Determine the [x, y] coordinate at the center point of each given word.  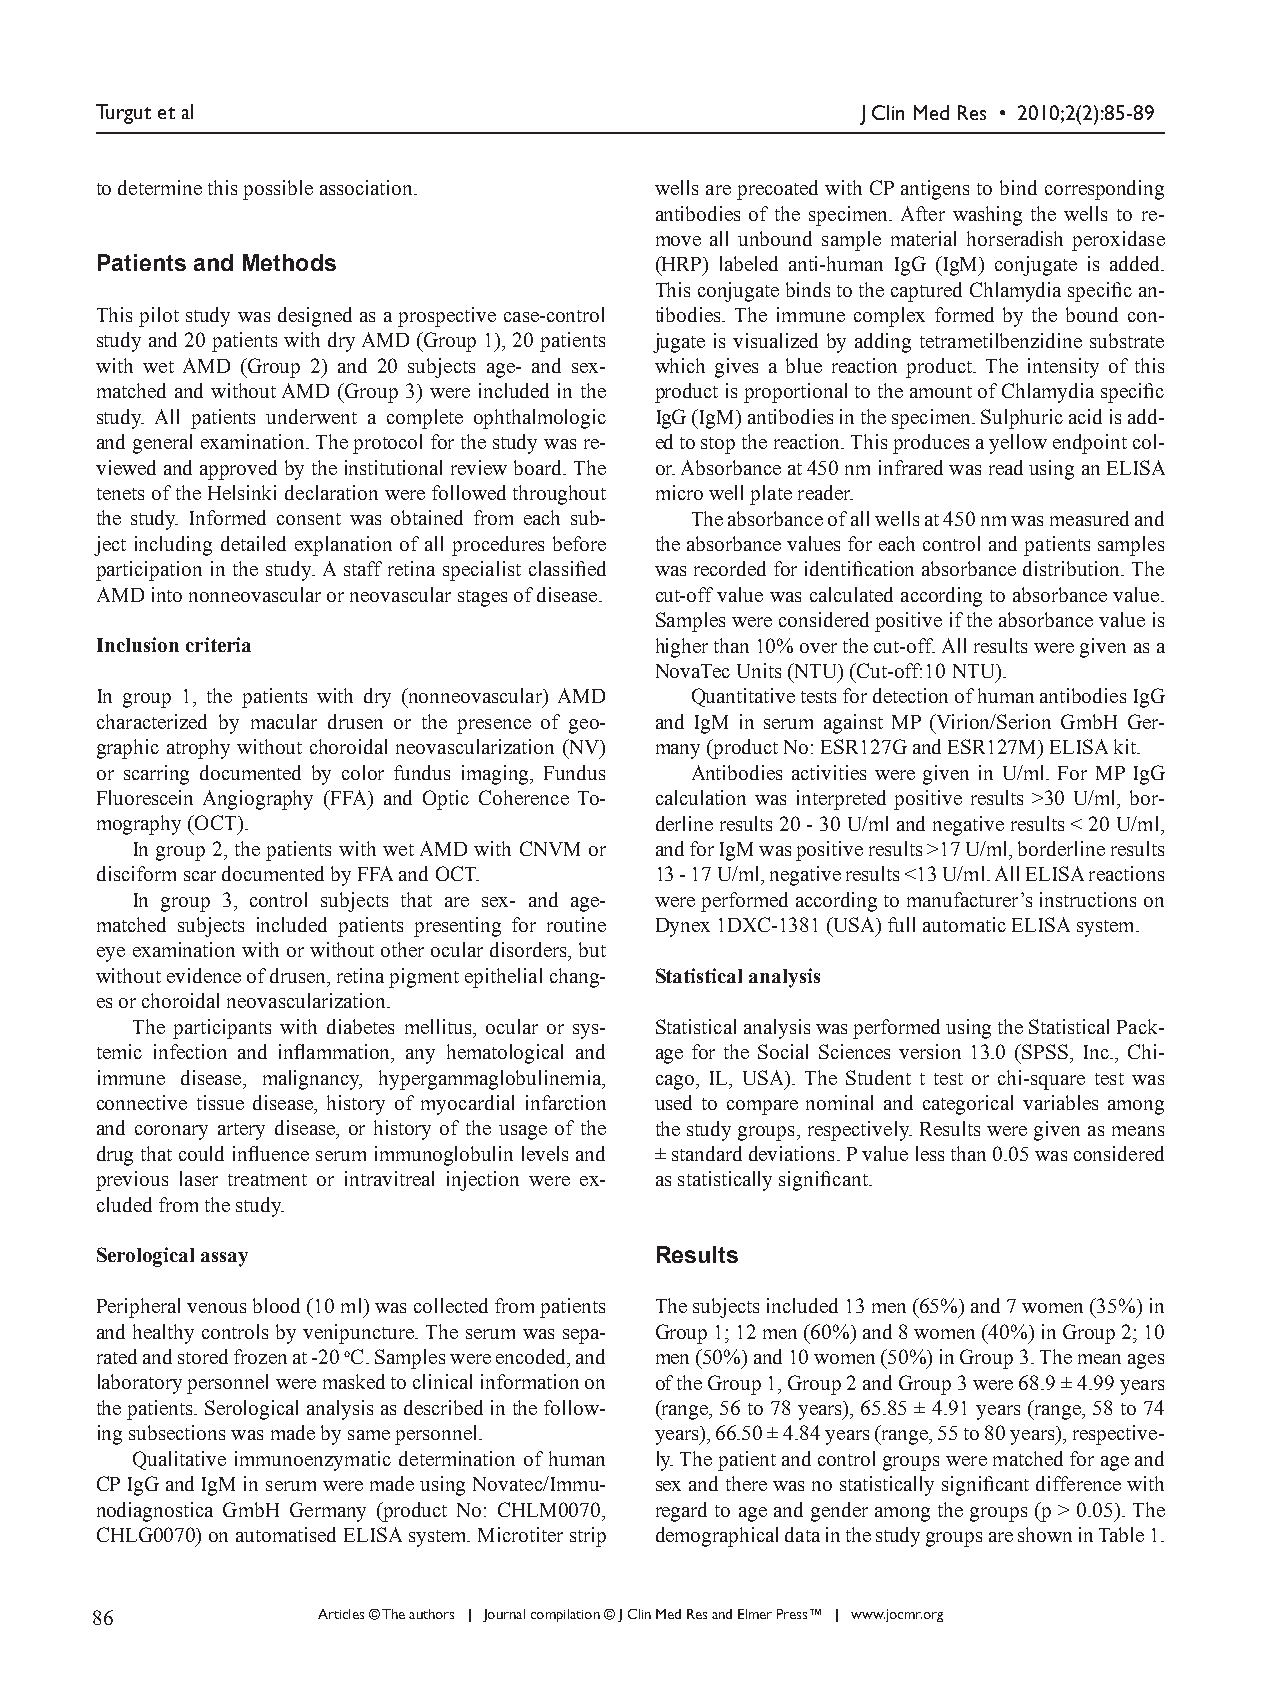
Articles [341, 1614]
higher [682, 648]
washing [987, 216]
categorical [968, 1105]
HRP [681, 265]
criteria [218, 644]
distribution [1073, 568]
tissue [220, 1102]
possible [278, 190]
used [673, 1102]
